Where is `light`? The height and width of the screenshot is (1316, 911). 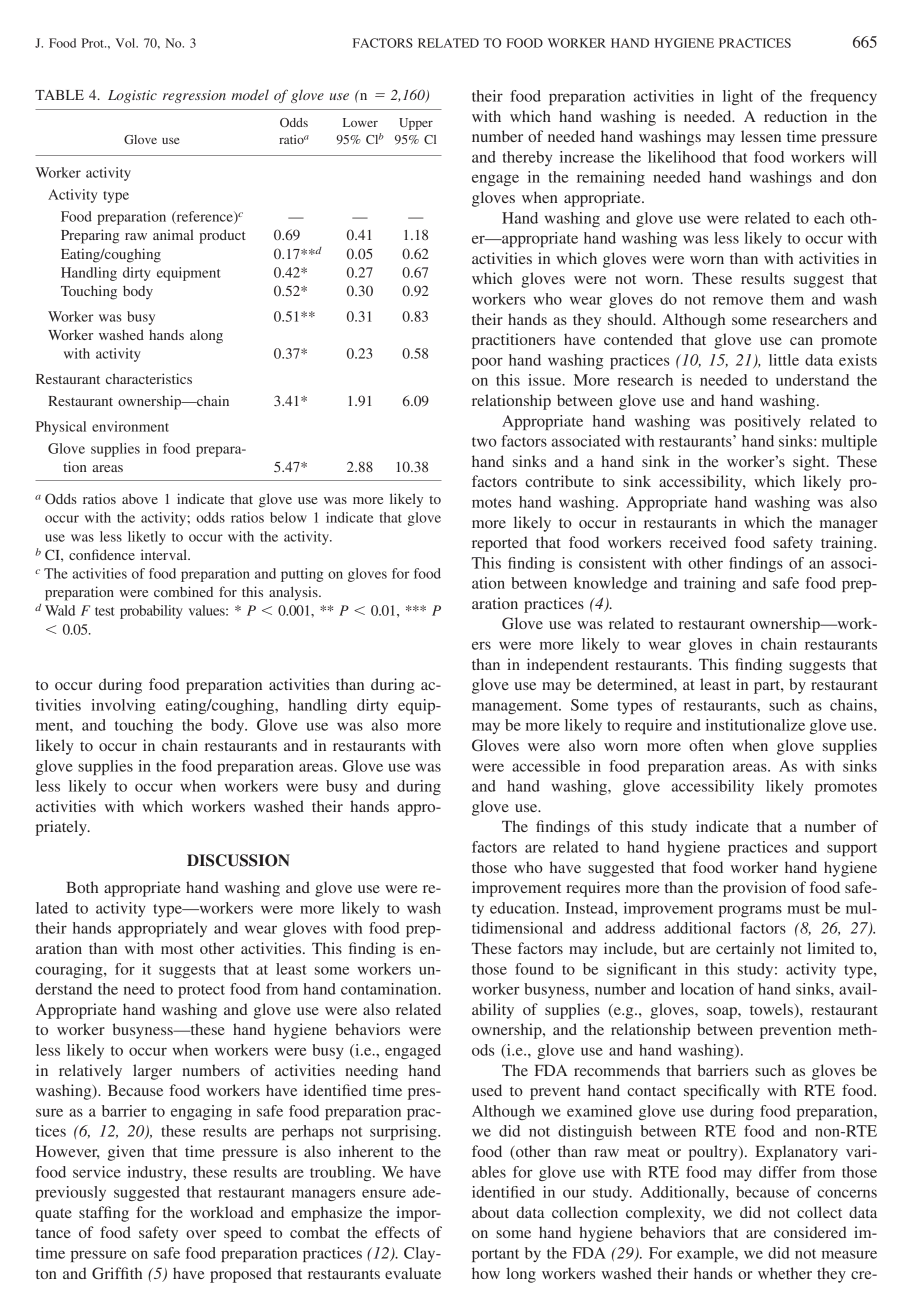 light is located at coordinates (738, 97).
